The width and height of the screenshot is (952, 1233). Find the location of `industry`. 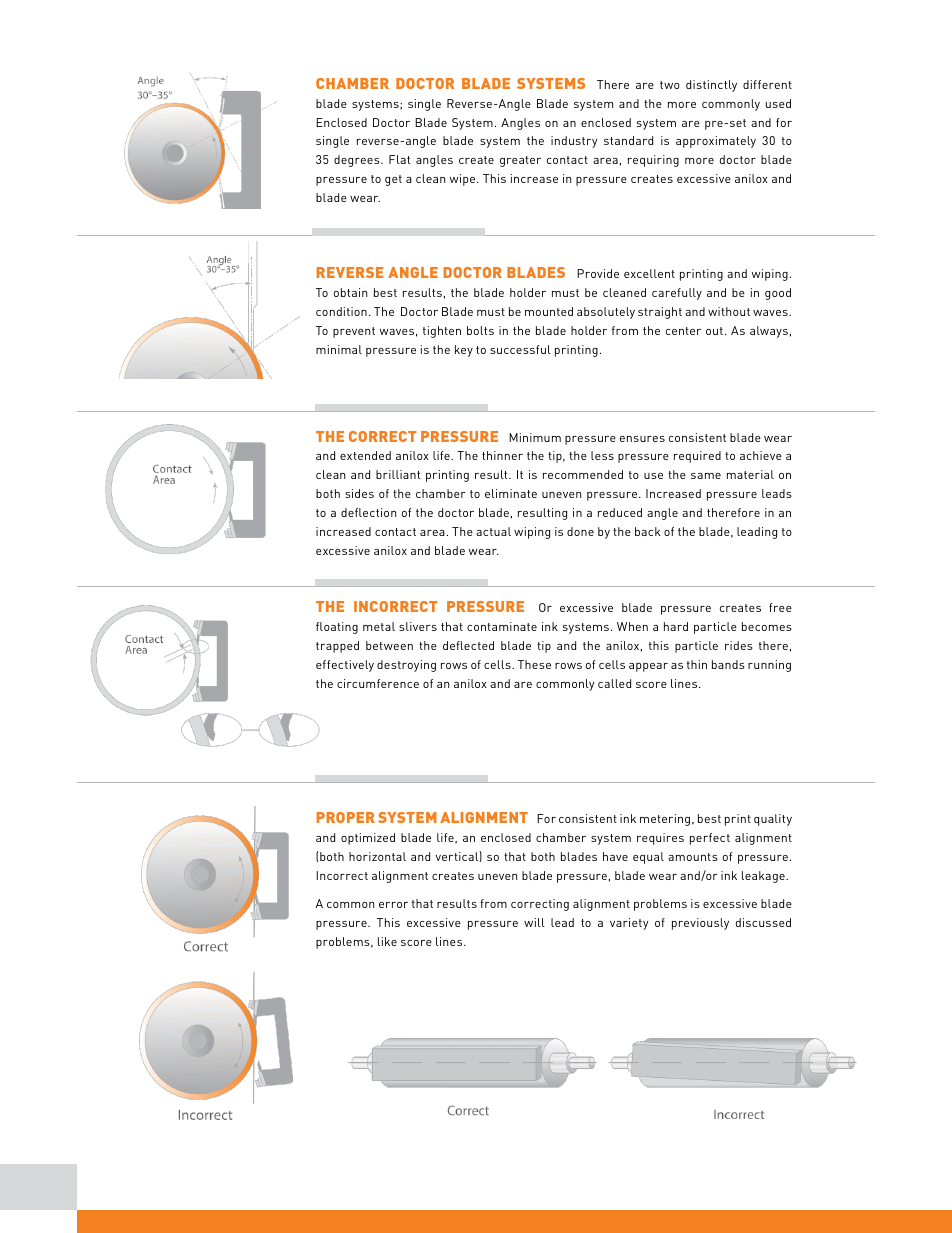

industry is located at coordinates (574, 142).
